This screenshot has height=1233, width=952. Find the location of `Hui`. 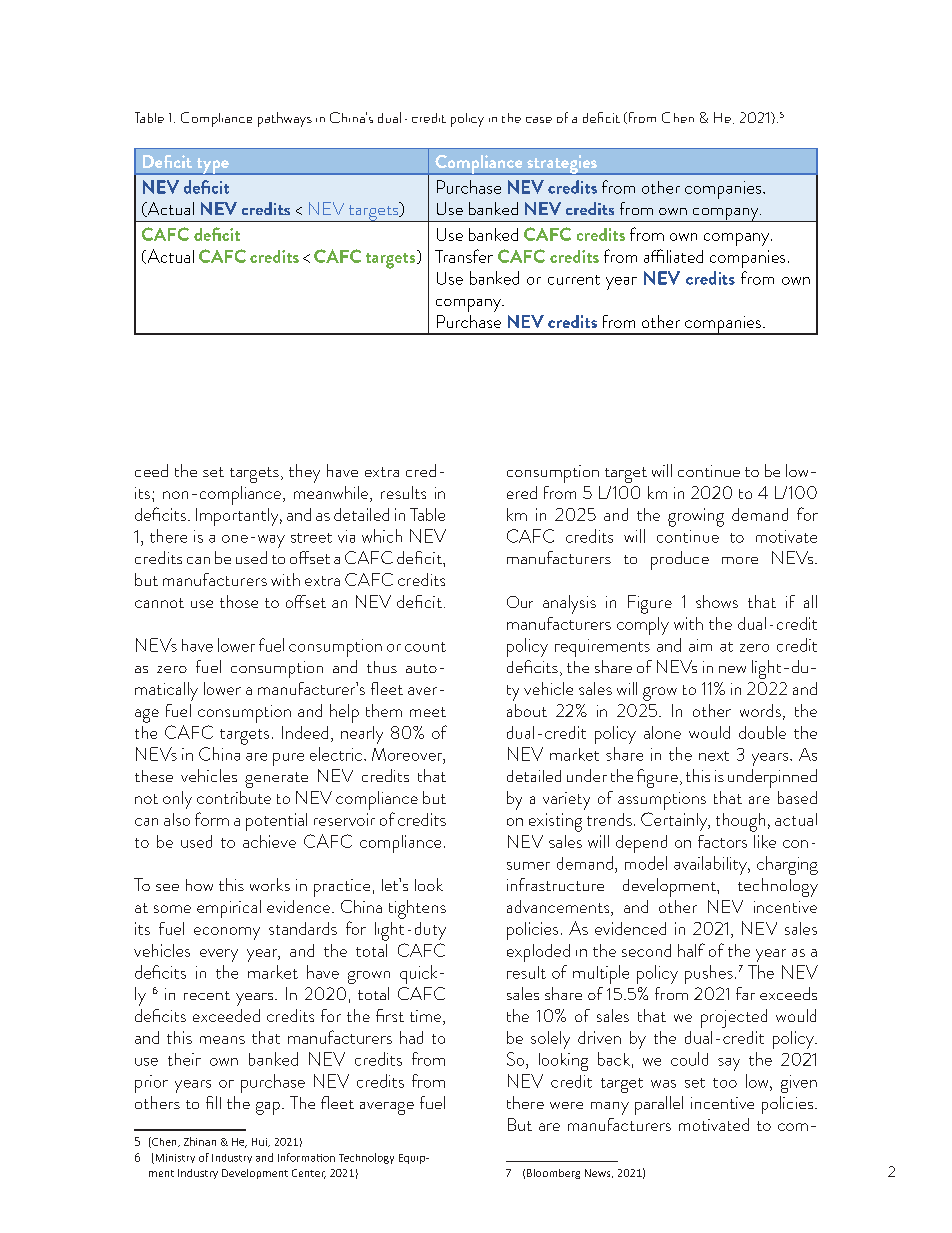

Hui is located at coordinates (260, 1142).
